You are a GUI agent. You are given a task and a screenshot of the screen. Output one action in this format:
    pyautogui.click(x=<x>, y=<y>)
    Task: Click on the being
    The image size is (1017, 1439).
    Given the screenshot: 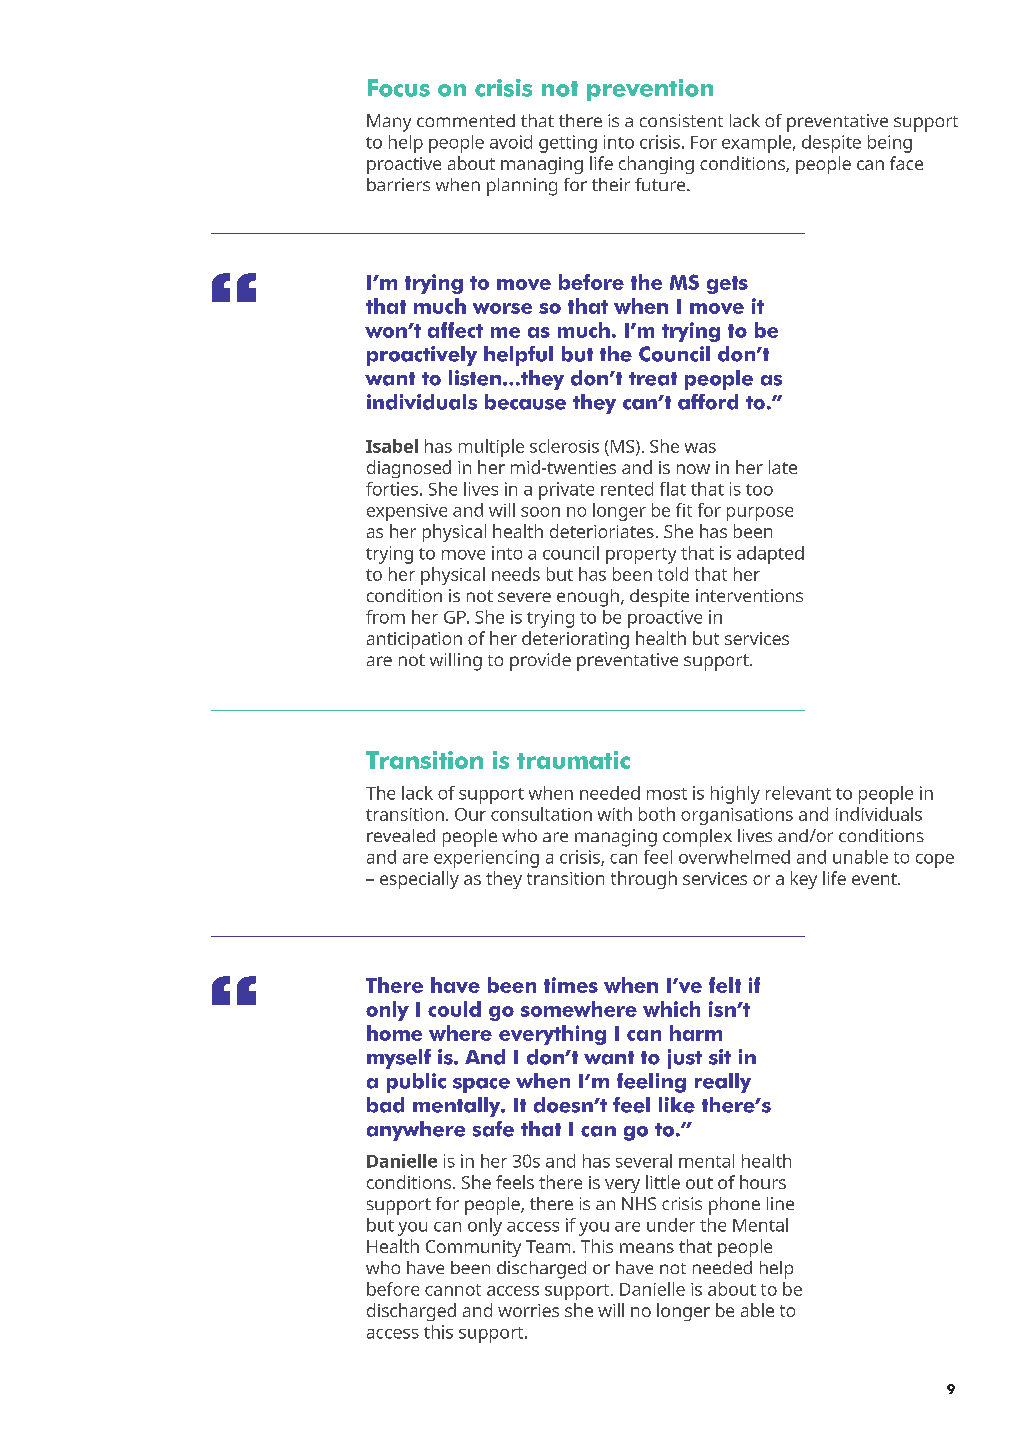 What is the action you would take?
    pyautogui.click(x=890, y=144)
